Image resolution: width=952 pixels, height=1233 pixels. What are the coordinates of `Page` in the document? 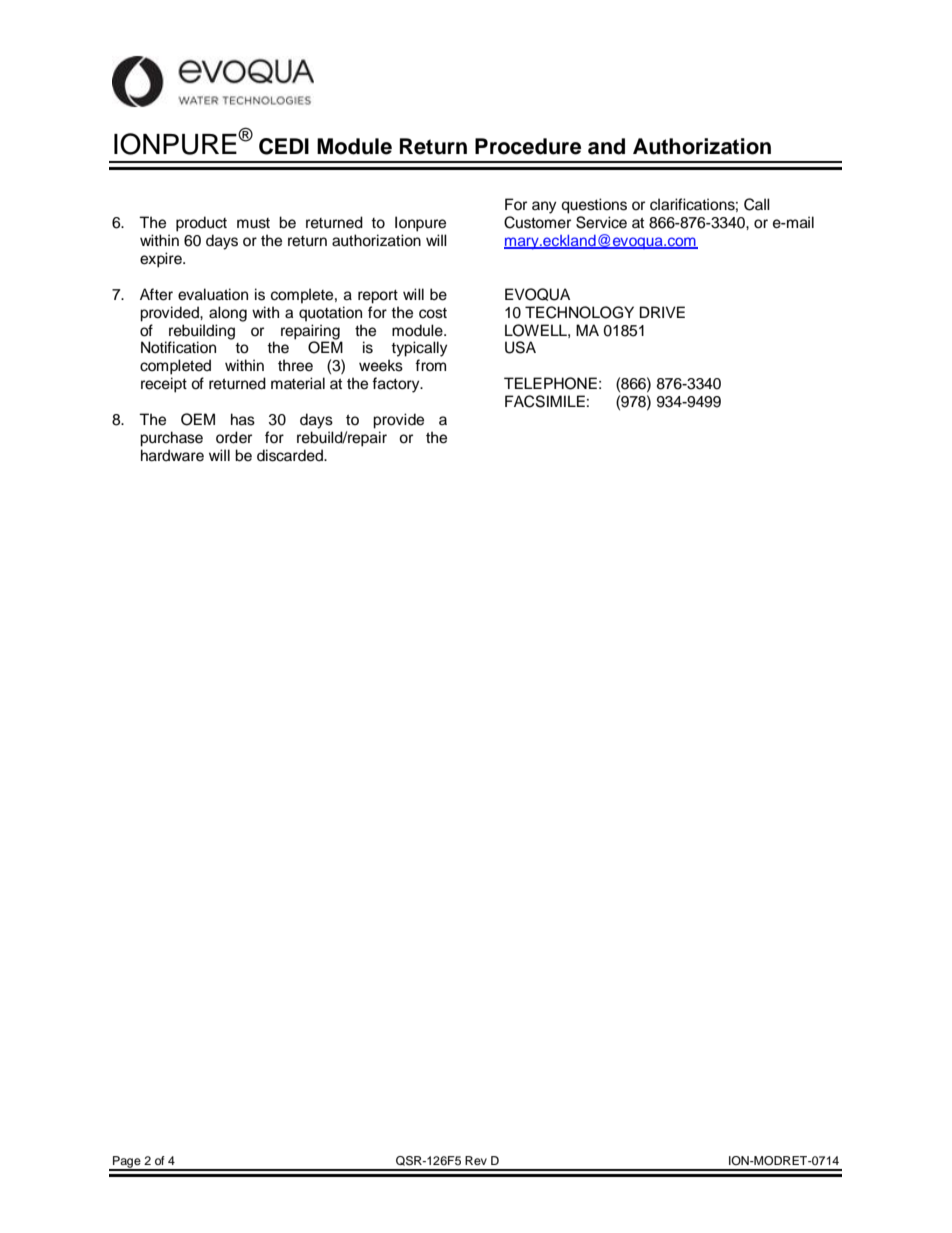 It's located at (127, 1163).
